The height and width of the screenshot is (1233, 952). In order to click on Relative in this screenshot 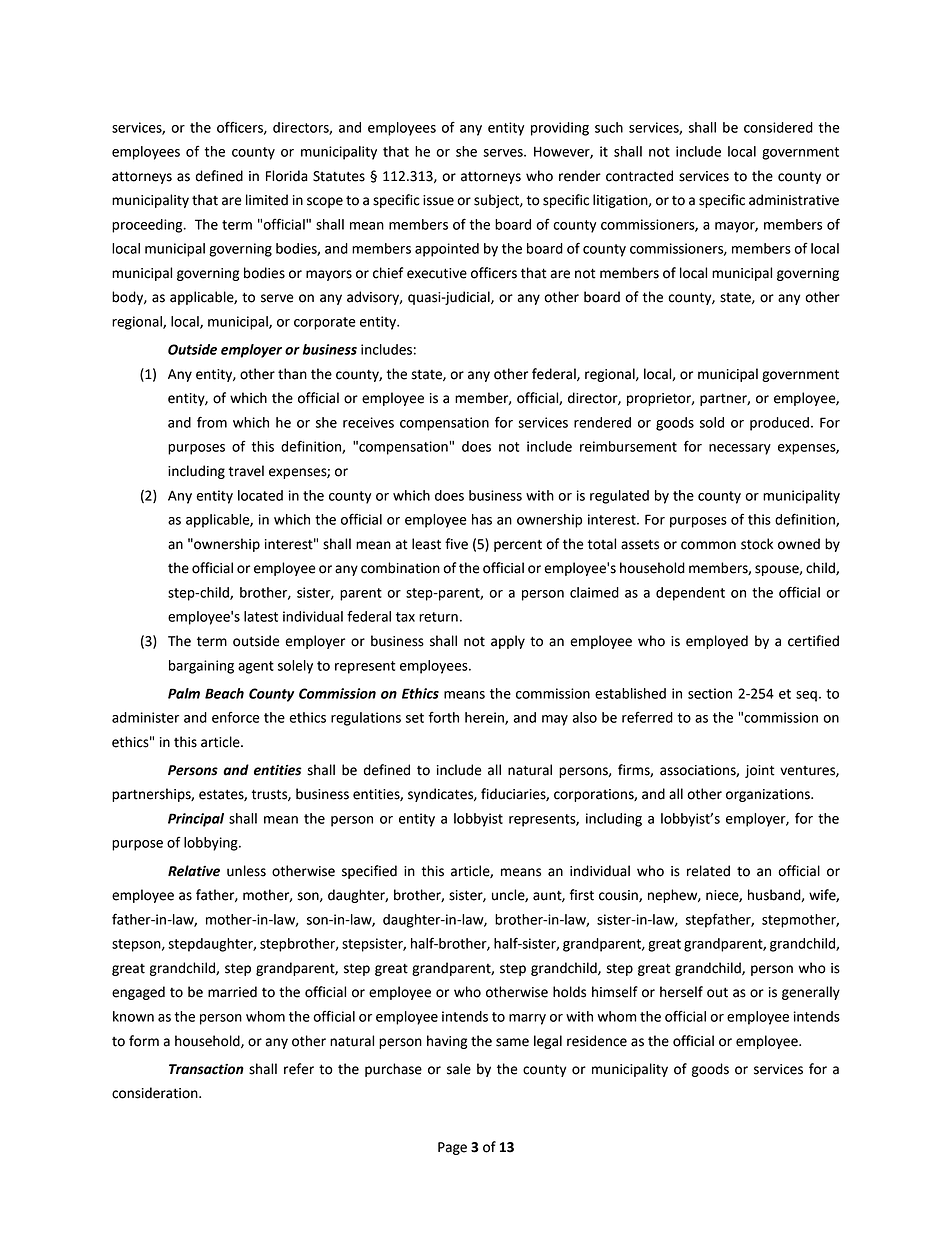, I will do `click(194, 871)`.
